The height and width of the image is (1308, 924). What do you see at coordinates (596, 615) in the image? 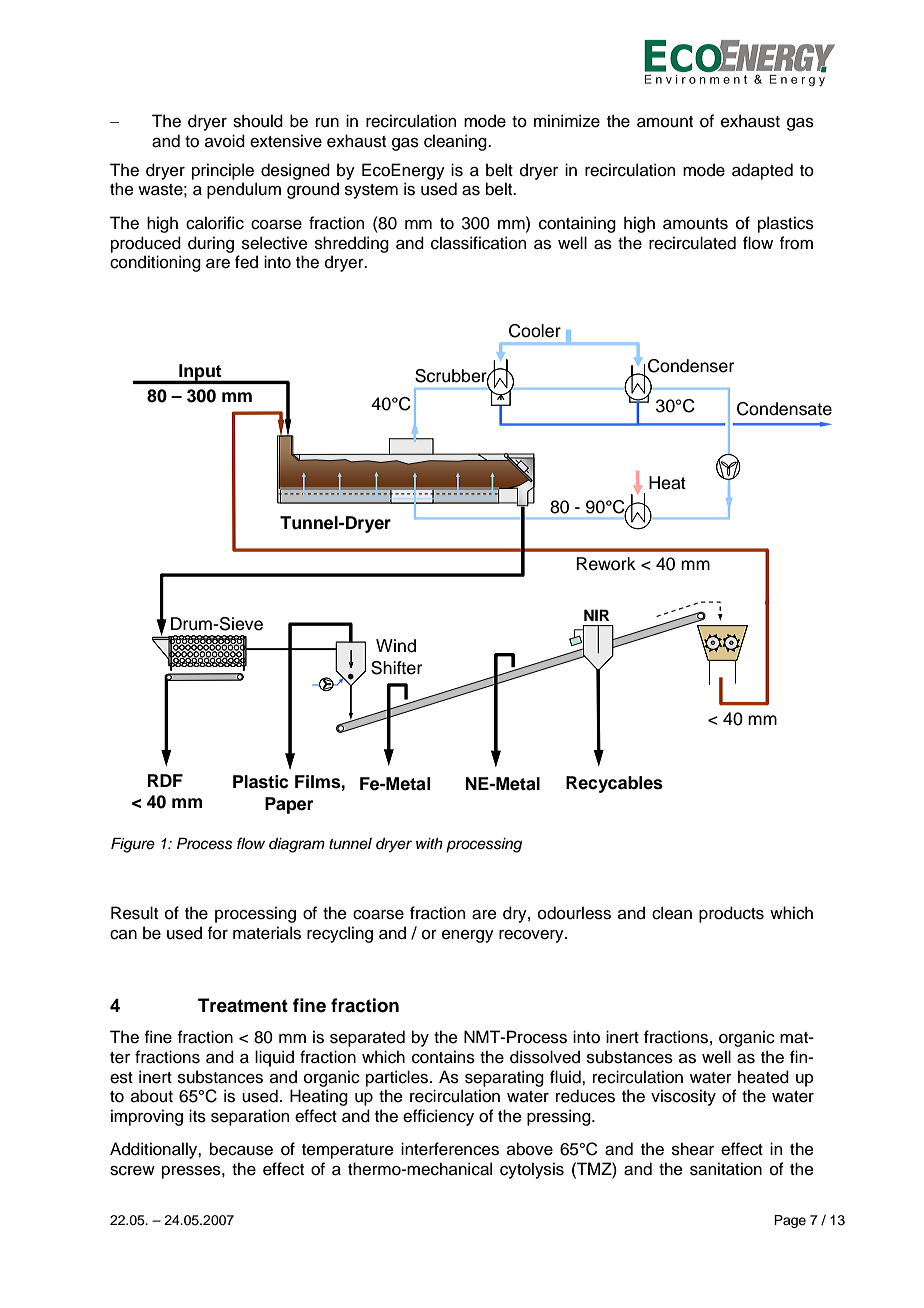
I see `NIR` at bounding box center [596, 615].
